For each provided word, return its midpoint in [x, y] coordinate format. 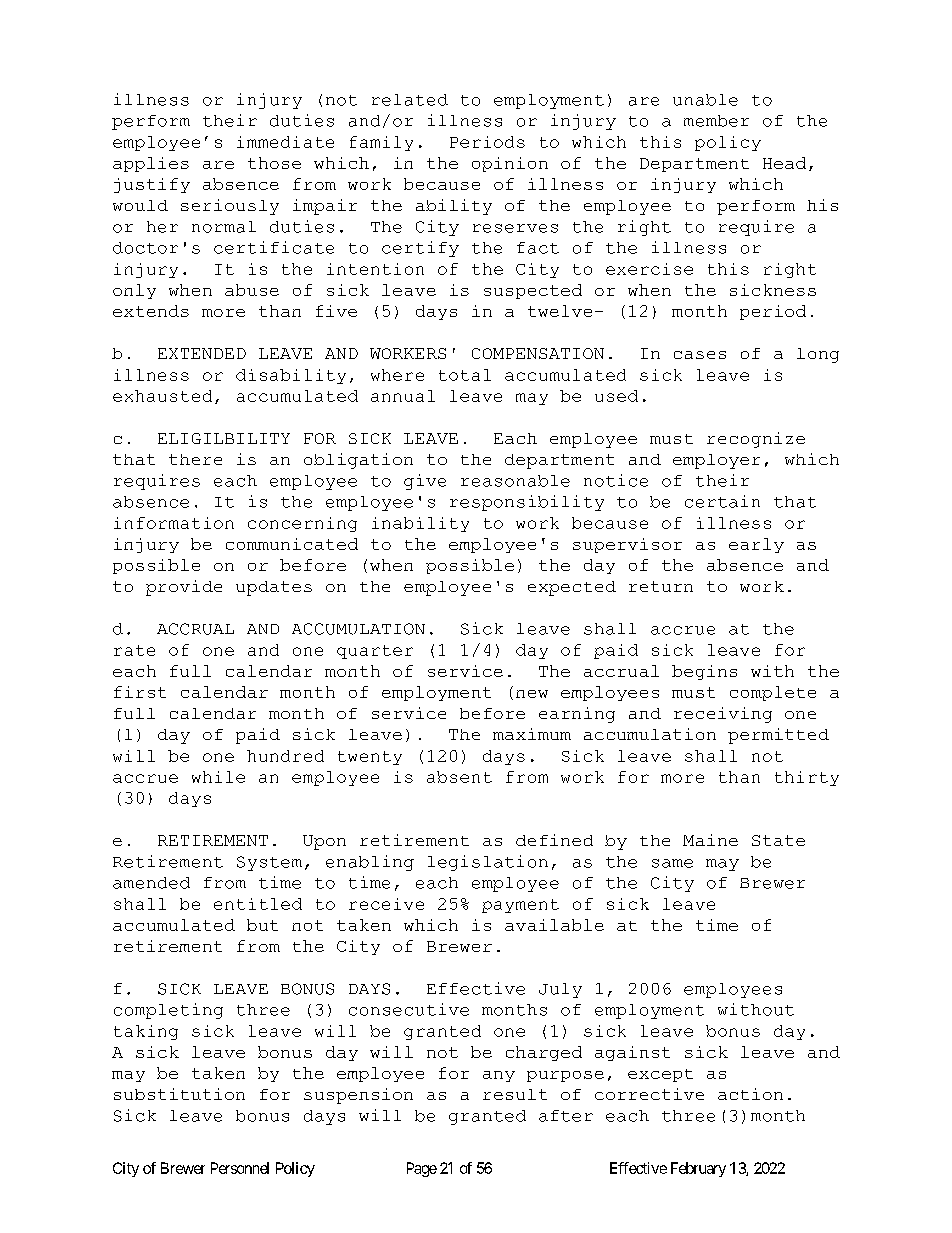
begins [704, 672]
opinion [510, 164]
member [716, 121]
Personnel [240, 1168]
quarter [375, 652]
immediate [285, 142]
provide [184, 588]
